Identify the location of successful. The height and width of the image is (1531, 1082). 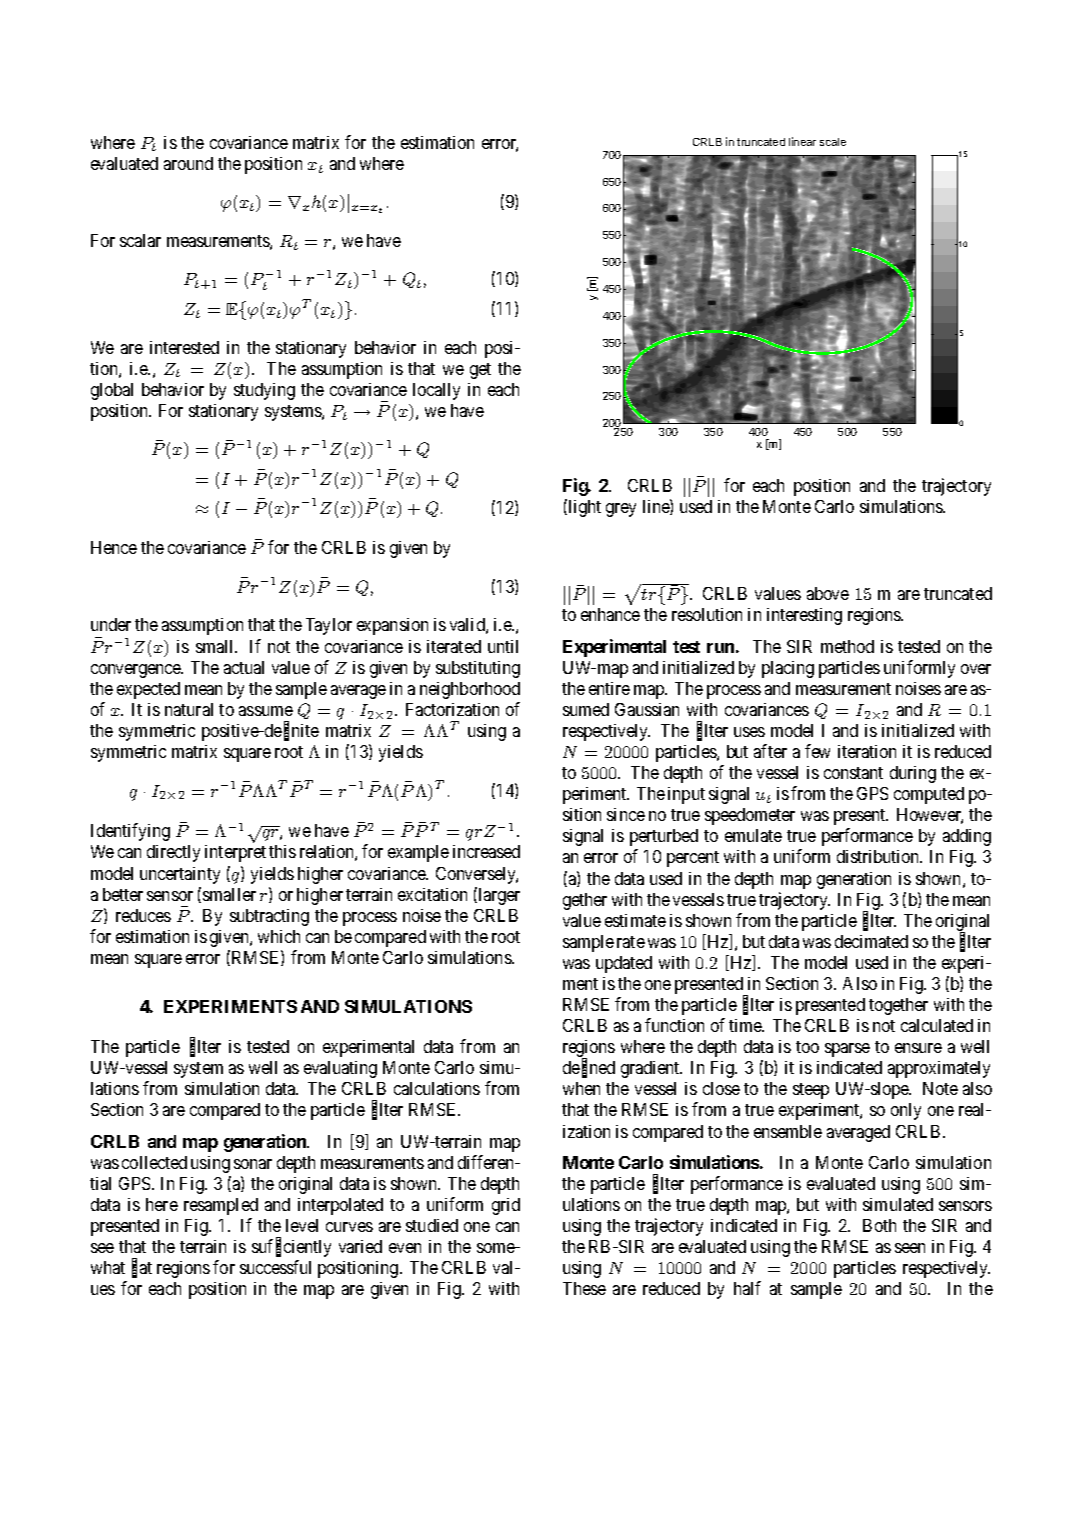
(275, 1267).
